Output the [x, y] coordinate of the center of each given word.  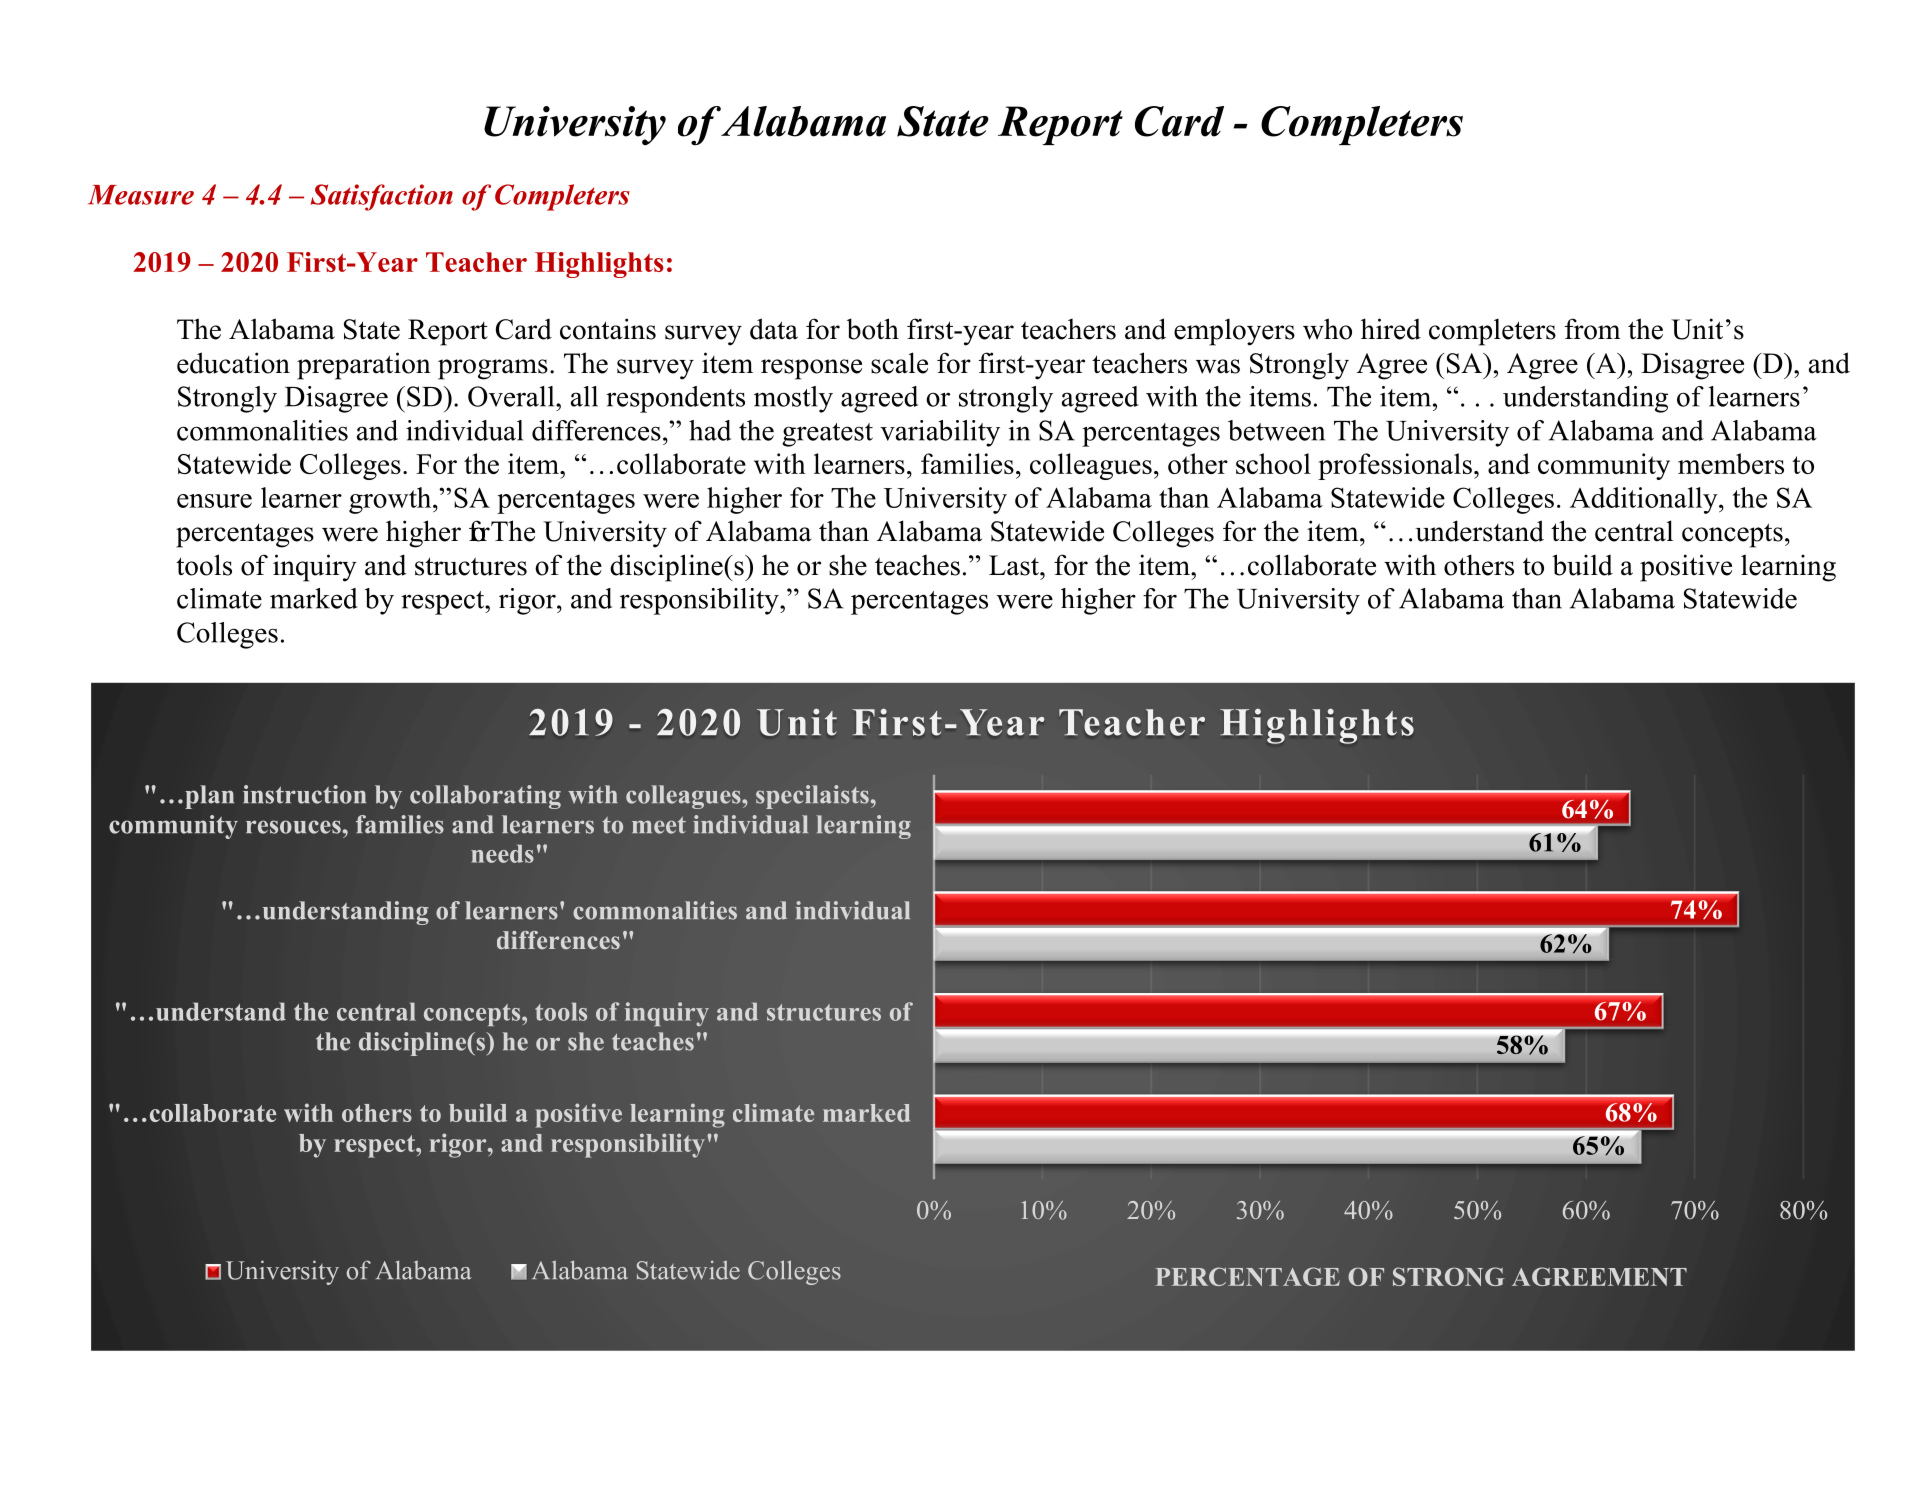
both [873, 329]
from [1593, 329]
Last [1015, 565]
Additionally [1645, 500]
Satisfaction [382, 197]
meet [659, 825]
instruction [304, 794]
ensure [214, 501]
